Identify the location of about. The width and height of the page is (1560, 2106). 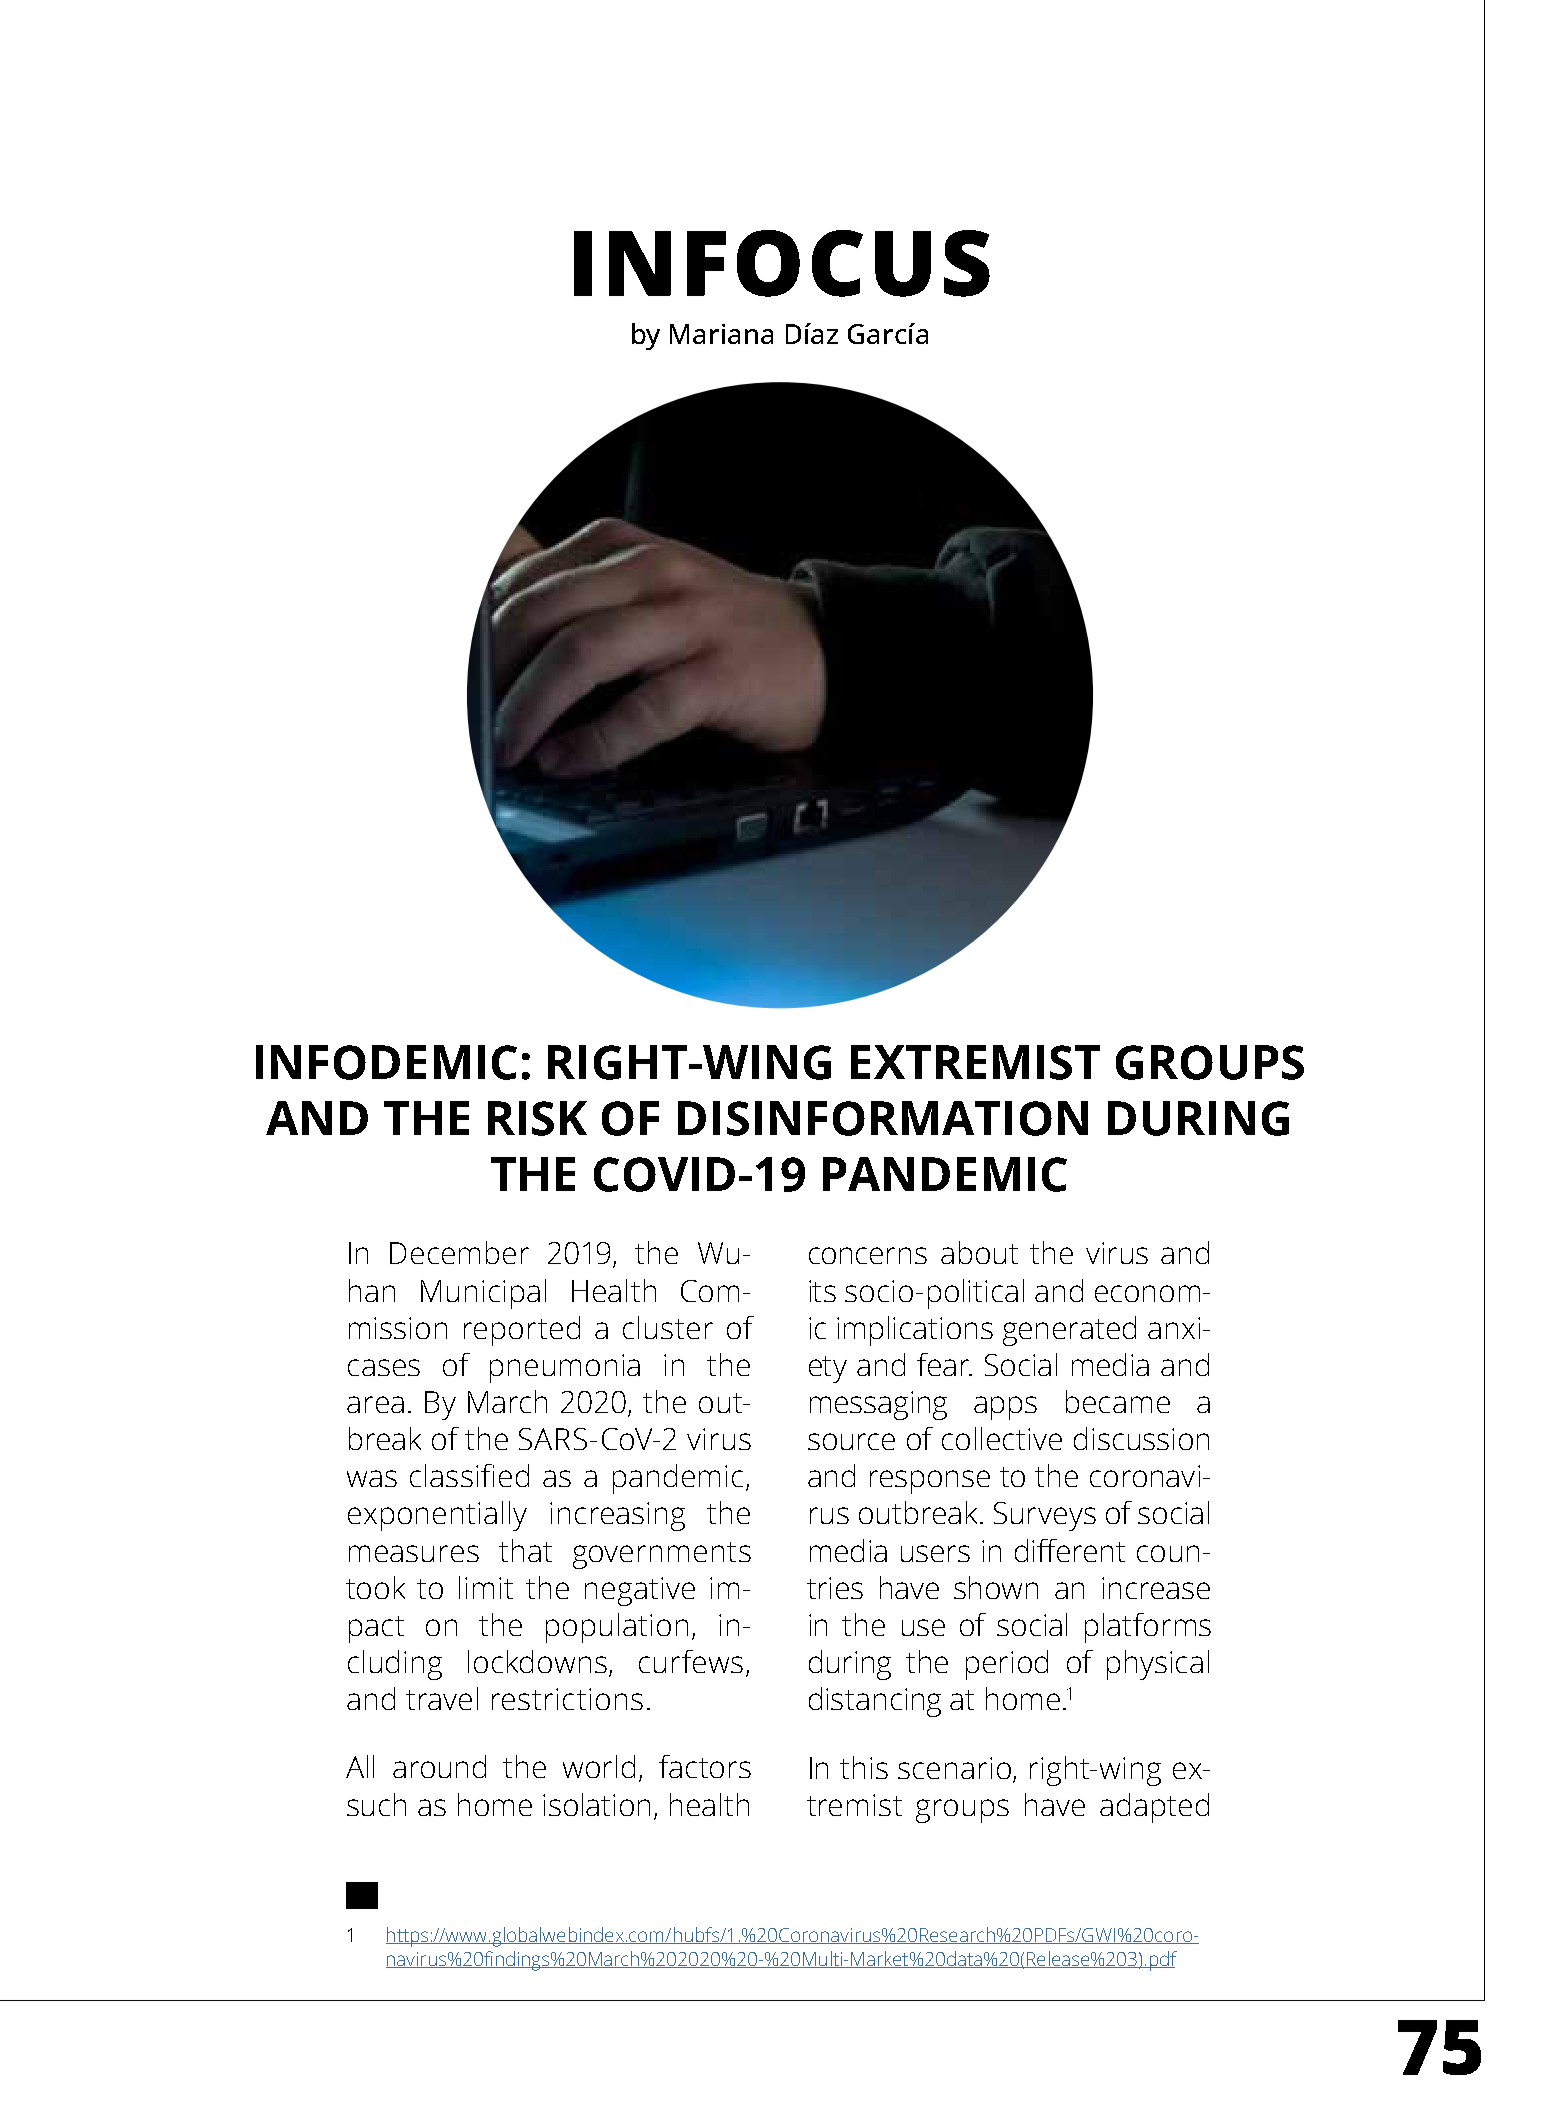
(979, 1252).
